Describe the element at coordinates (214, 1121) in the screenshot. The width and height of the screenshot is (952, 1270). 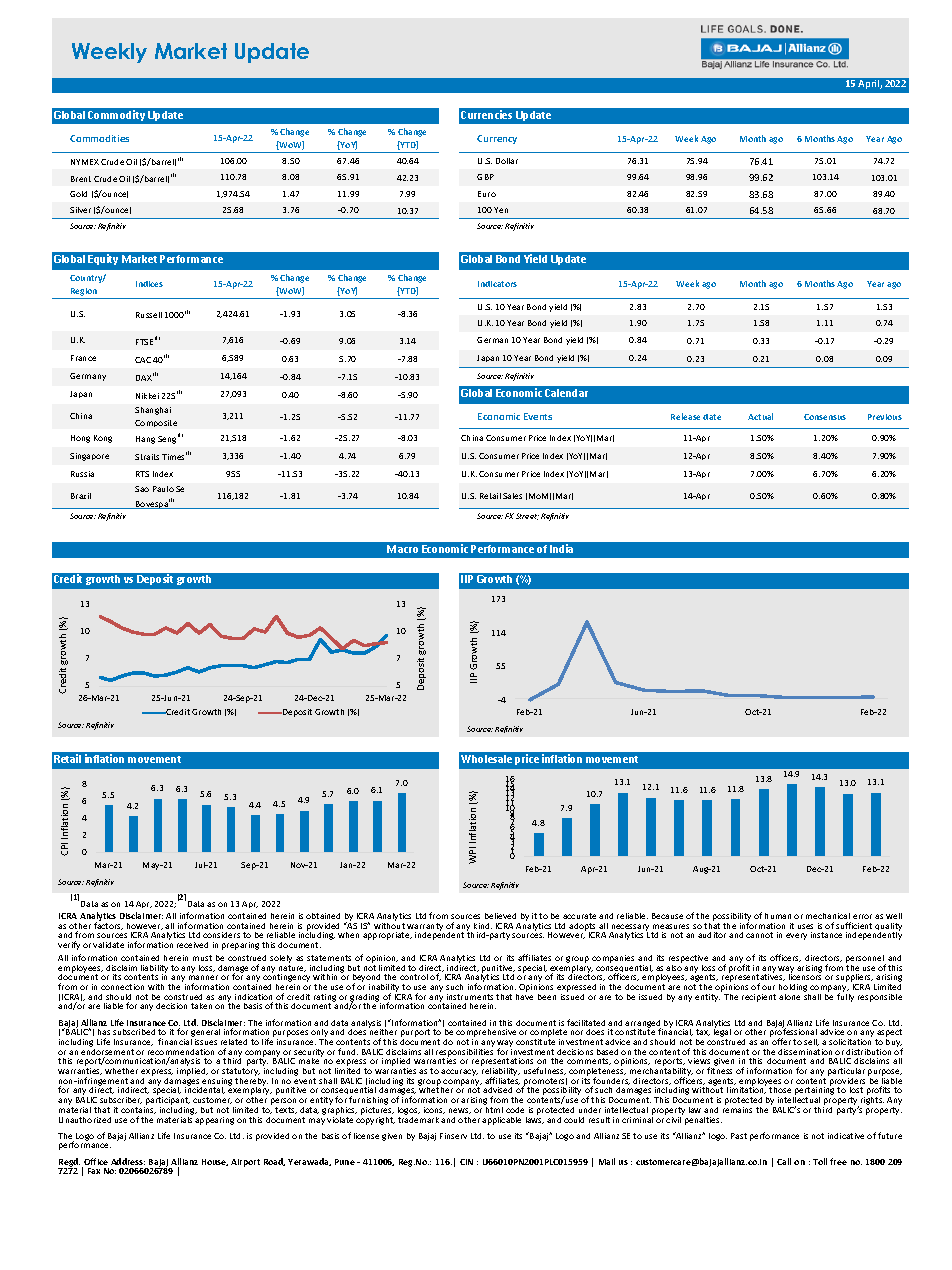
I see `appearing` at that location.
